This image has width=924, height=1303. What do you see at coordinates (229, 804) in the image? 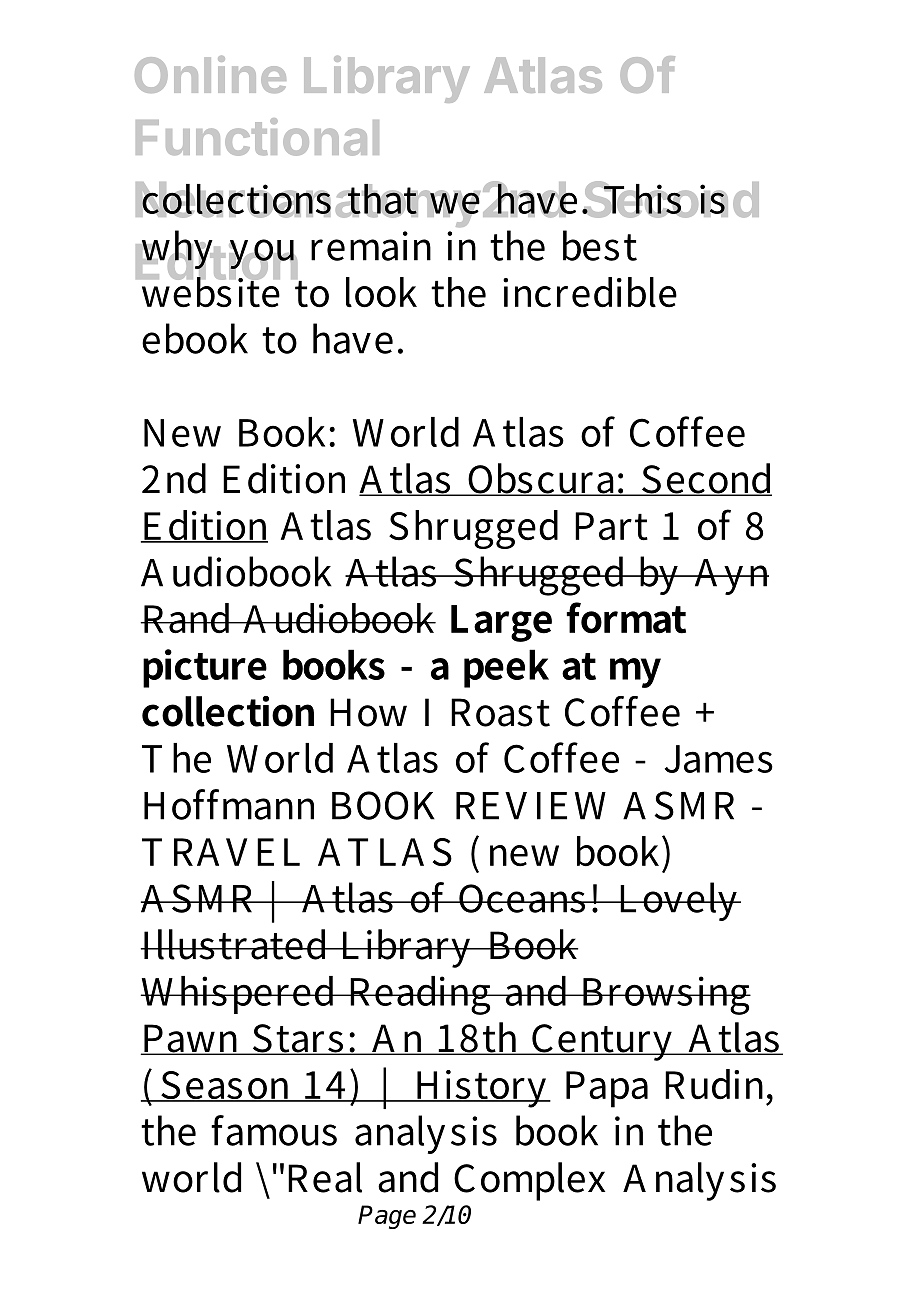
I see `Hoffmann` at bounding box center [229, 804].
